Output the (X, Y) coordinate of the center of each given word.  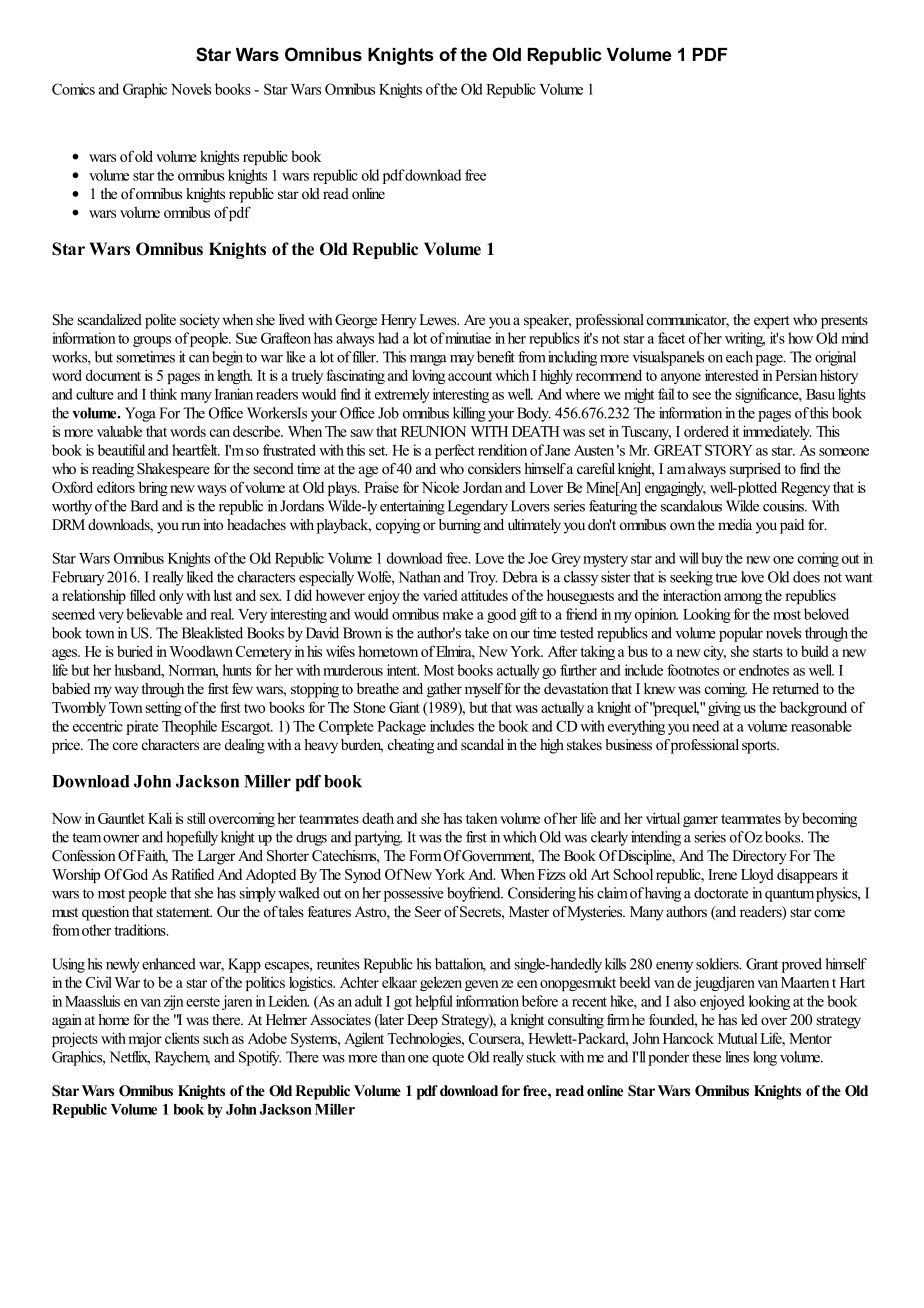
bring (153, 488)
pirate (142, 727)
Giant (404, 707)
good (501, 615)
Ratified (192, 874)
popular (741, 634)
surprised (755, 470)
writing (745, 339)
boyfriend (475, 894)
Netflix (129, 1058)
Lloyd (757, 875)
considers (494, 468)
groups (152, 341)
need (705, 726)
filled (143, 595)
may (462, 360)
